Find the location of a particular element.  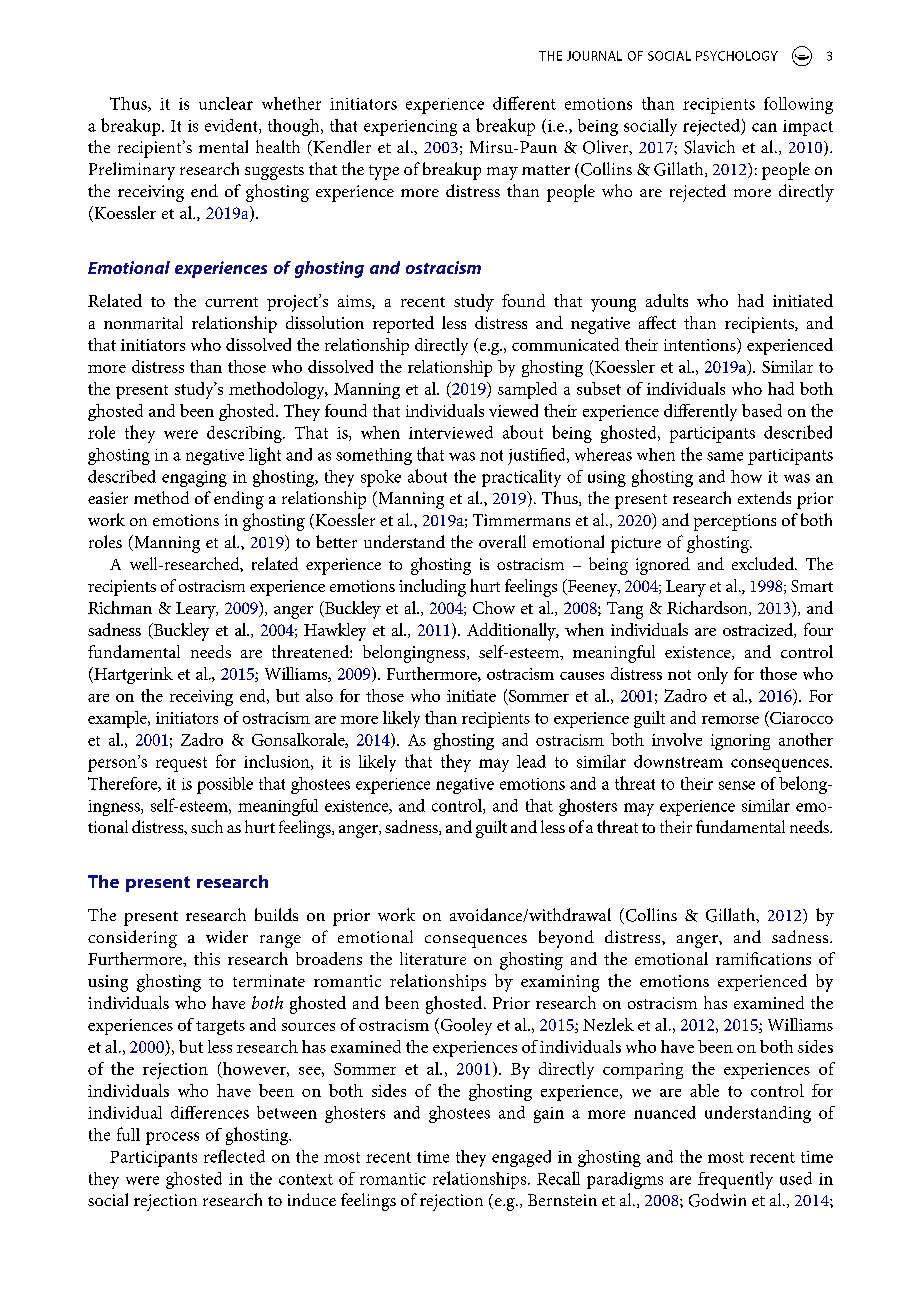

Chow is located at coordinates (494, 607).
